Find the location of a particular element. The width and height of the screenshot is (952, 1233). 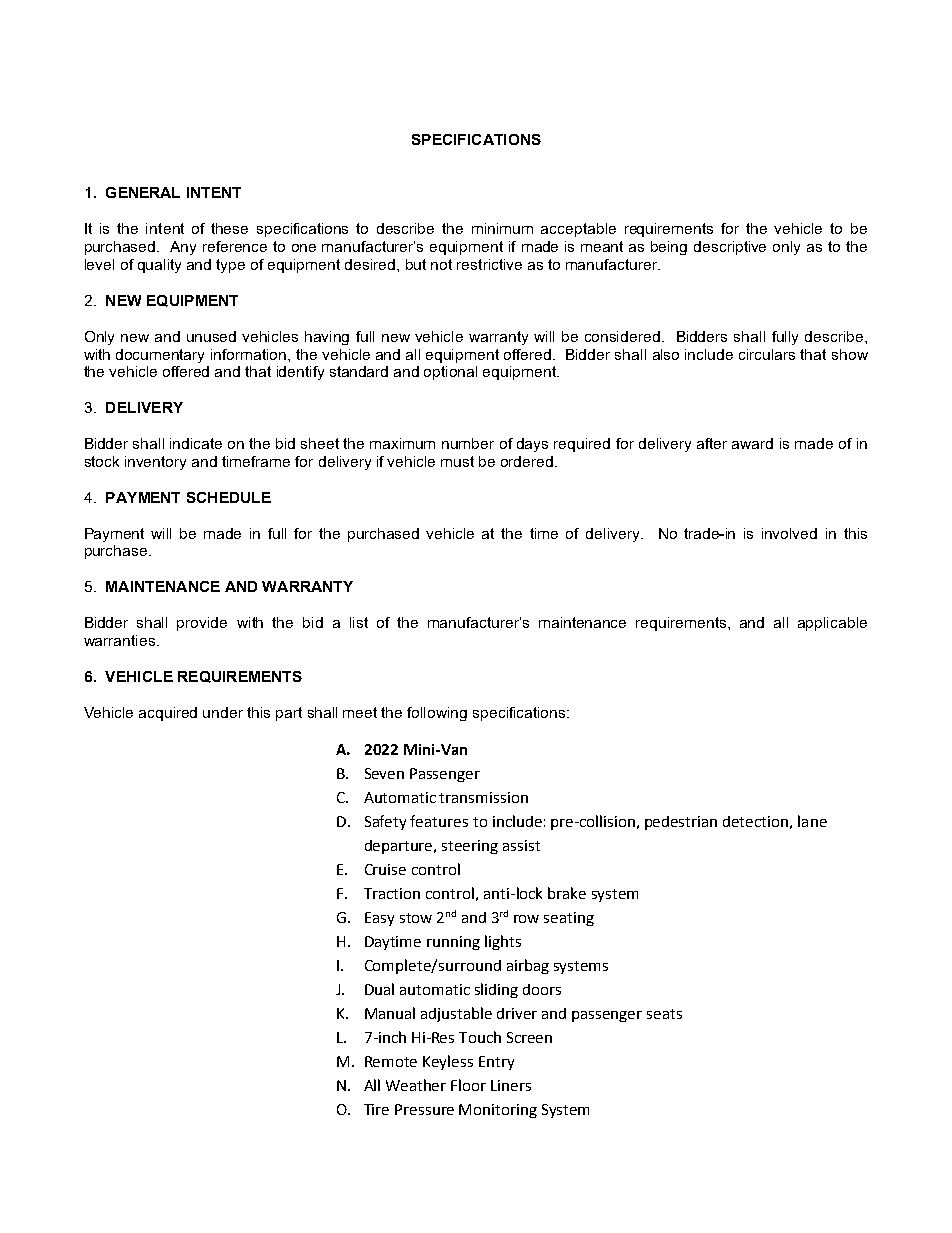

seats is located at coordinates (664, 1014).
